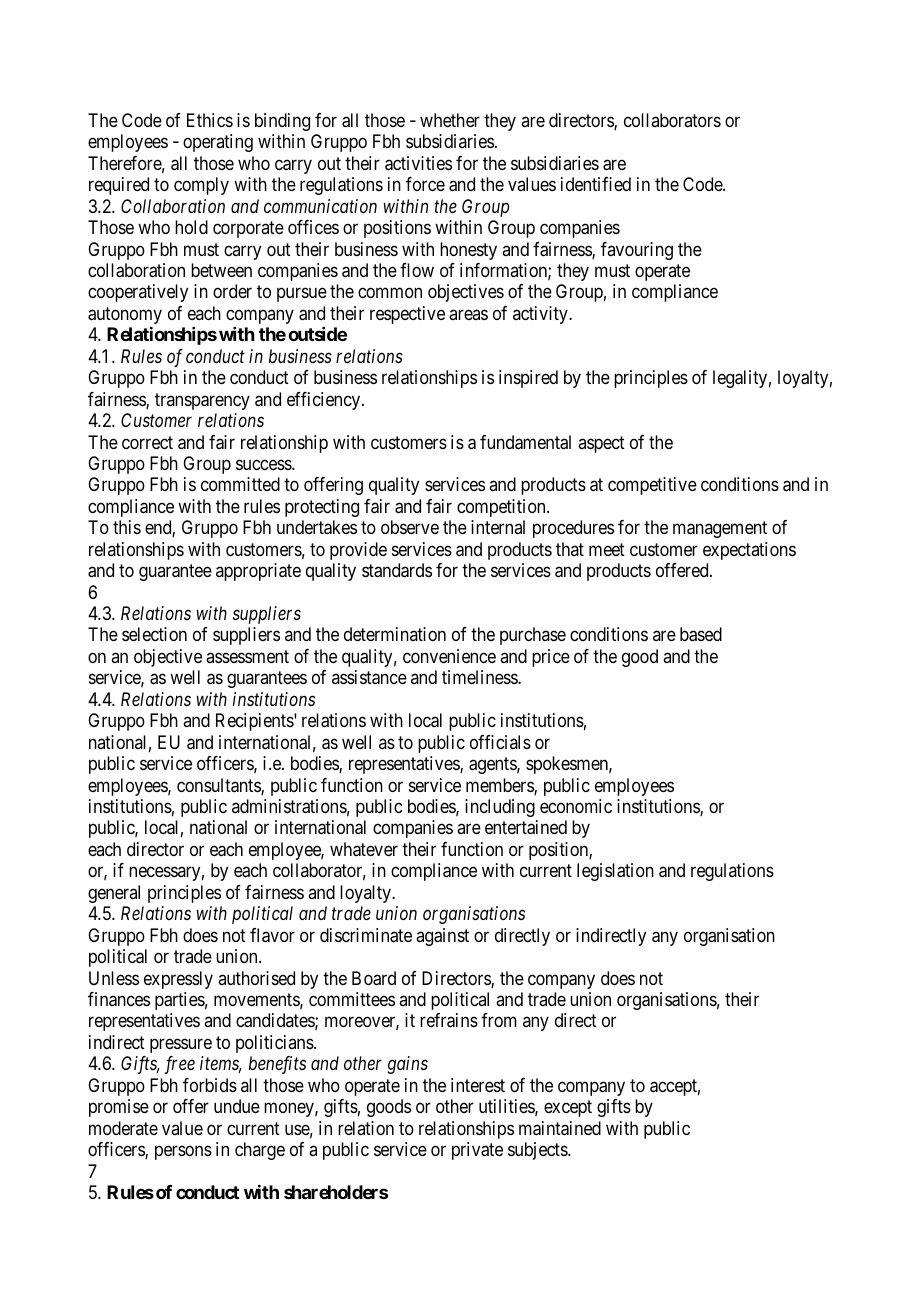  What do you see at coordinates (500, 808) in the screenshot?
I see `including` at bounding box center [500, 808].
